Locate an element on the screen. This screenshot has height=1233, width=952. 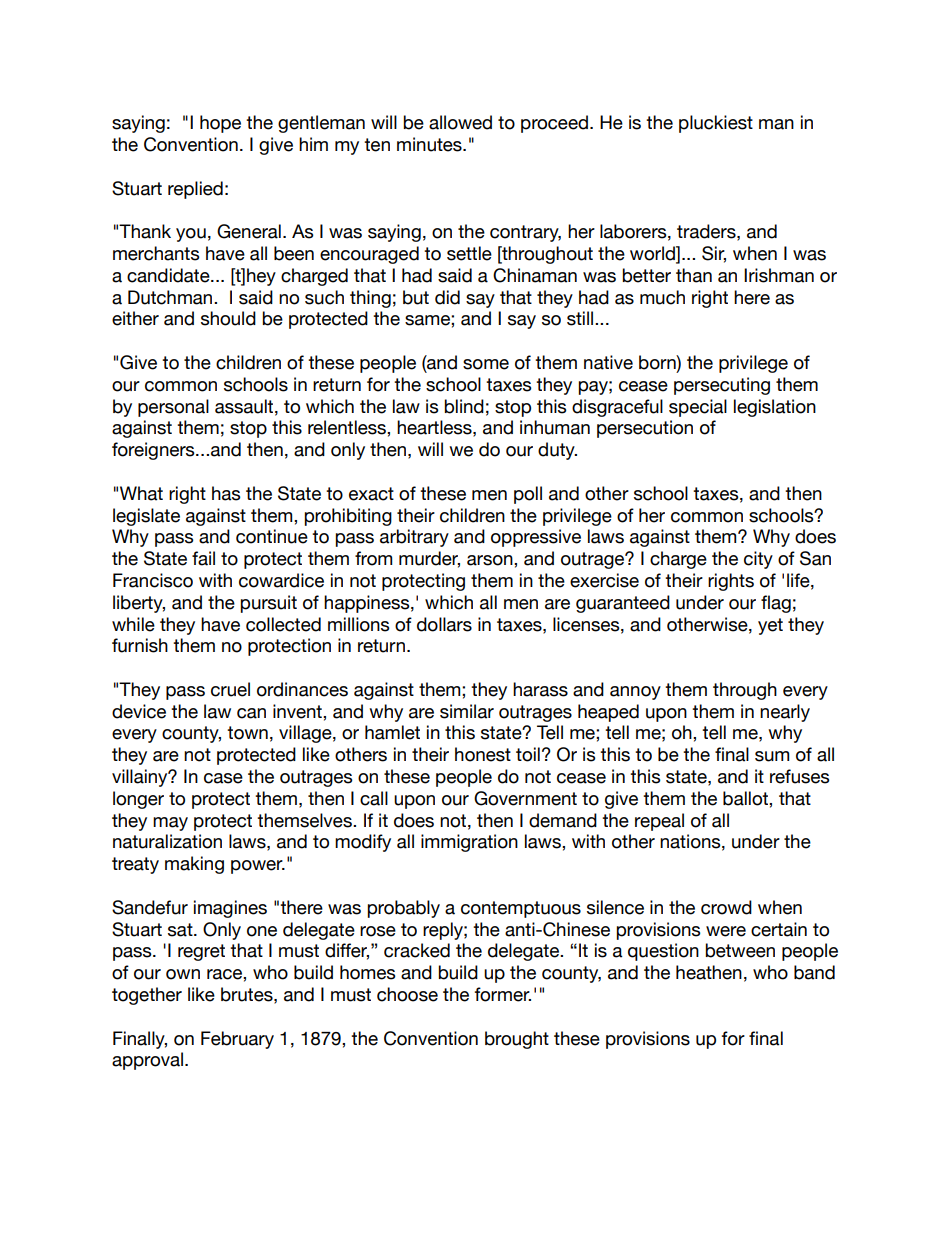
February is located at coordinates (237, 1040).
